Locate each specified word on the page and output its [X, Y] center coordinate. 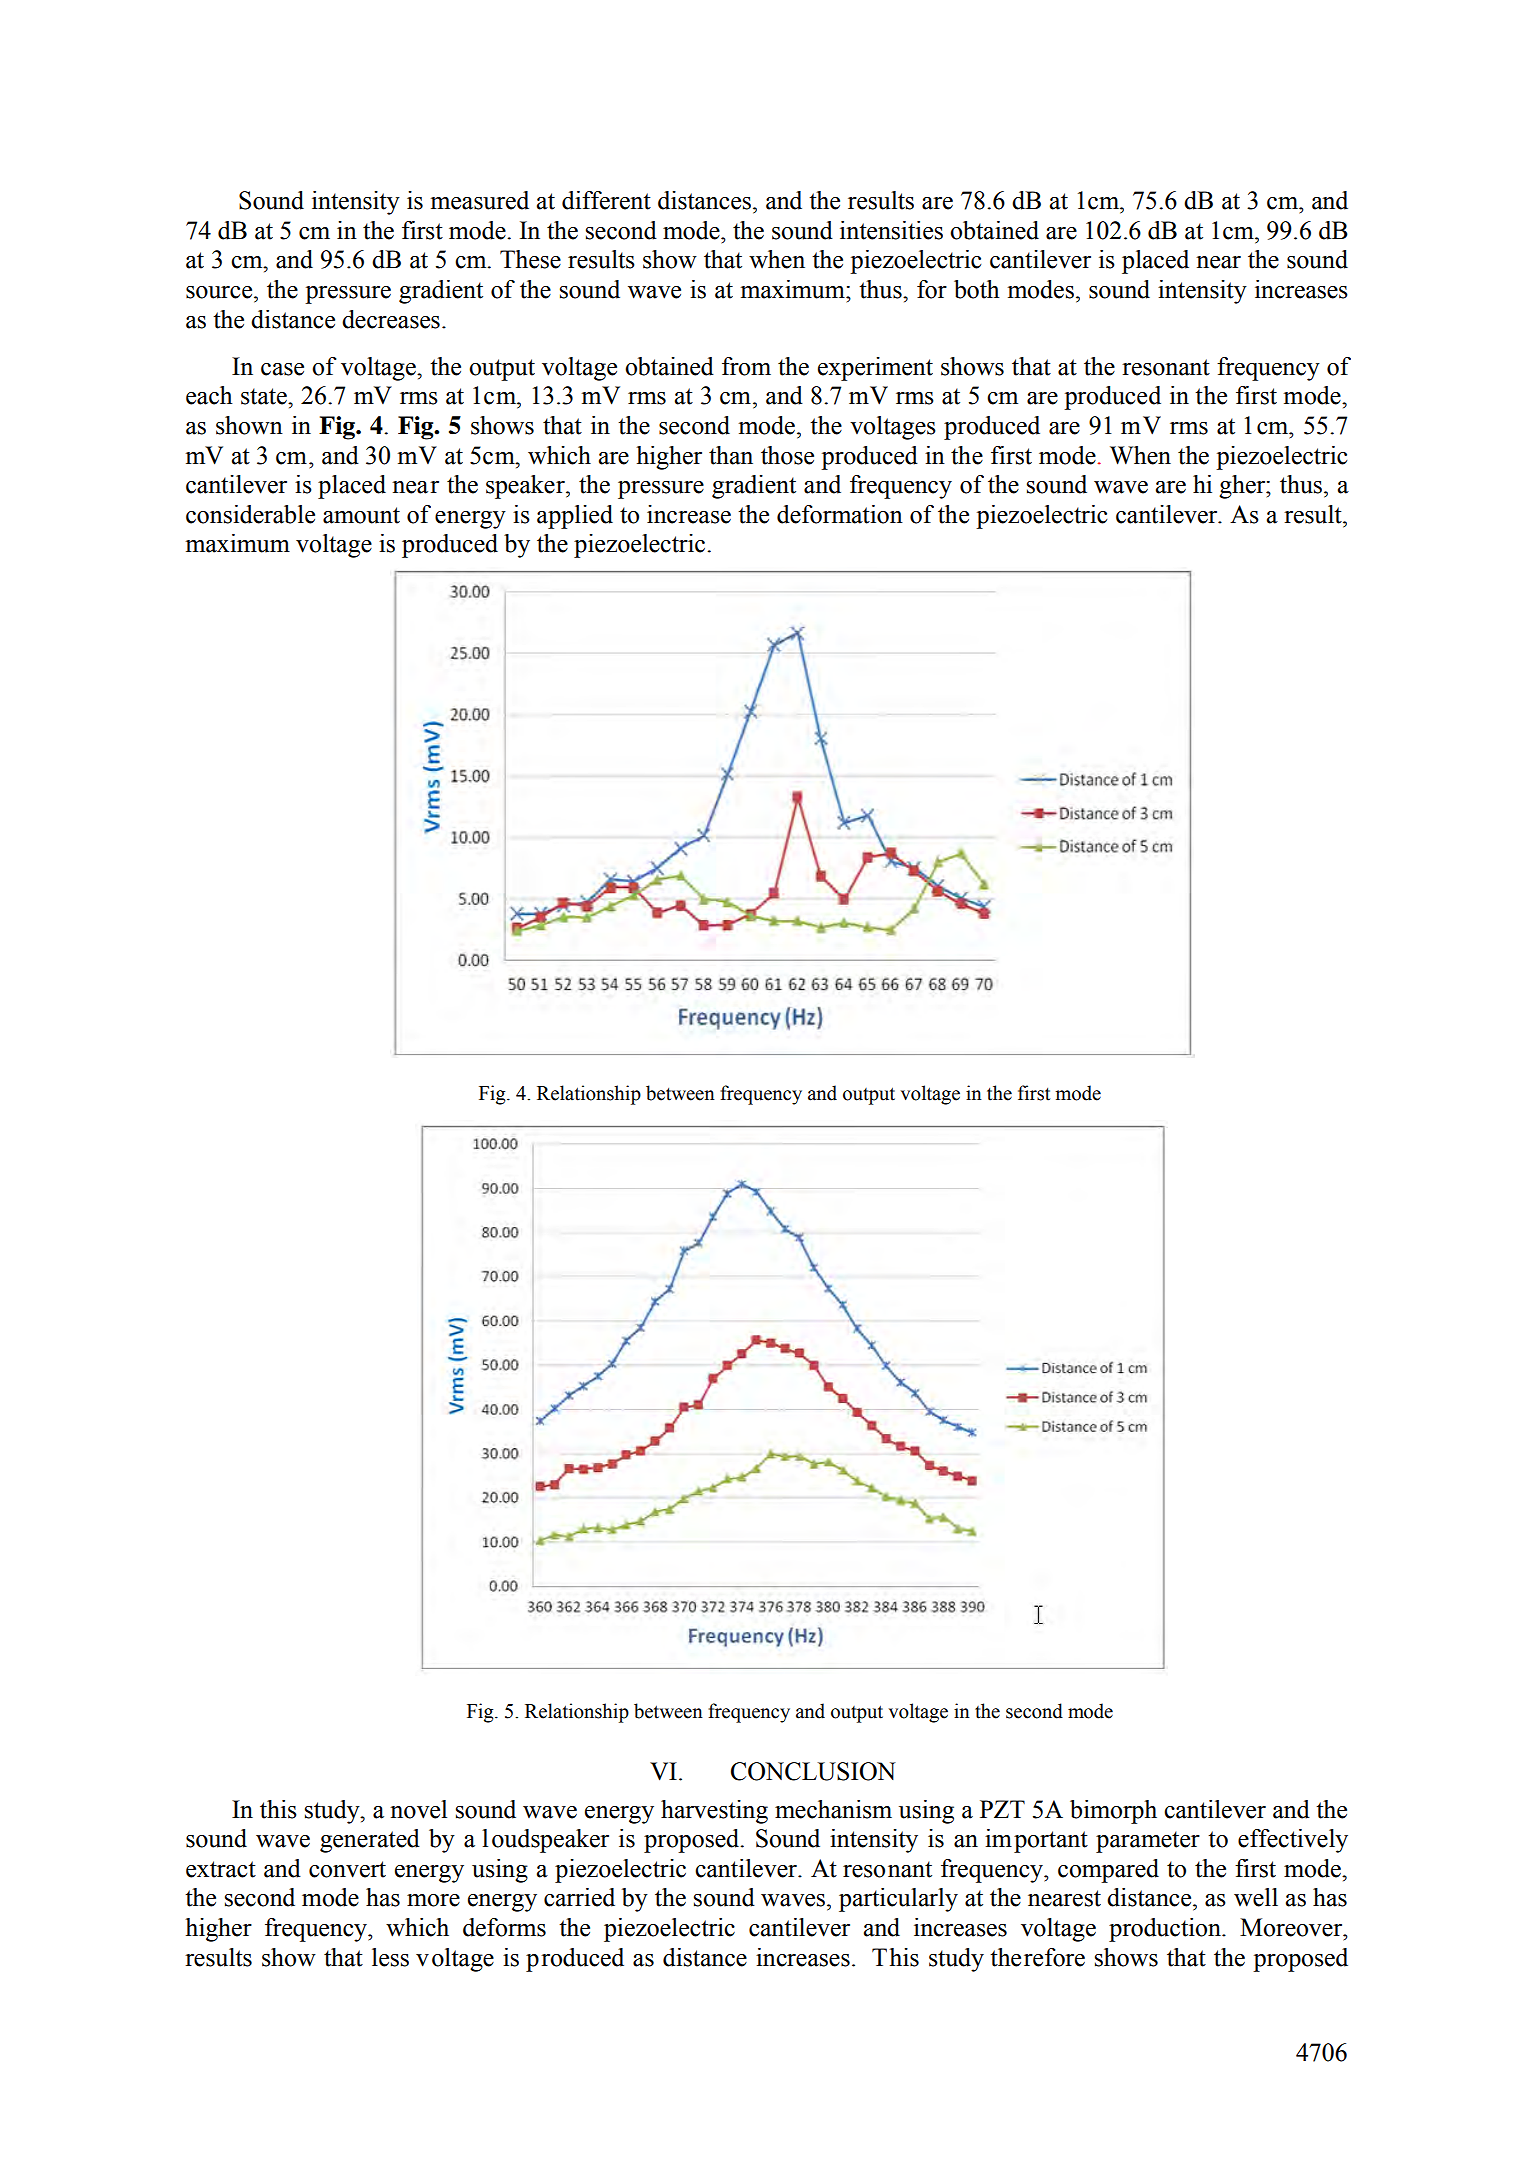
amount [361, 515]
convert [347, 1869]
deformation [840, 514]
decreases [391, 319]
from [746, 366]
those [787, 455]
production [1166, 1930]
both [977, 289]
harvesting [714, 1812]
